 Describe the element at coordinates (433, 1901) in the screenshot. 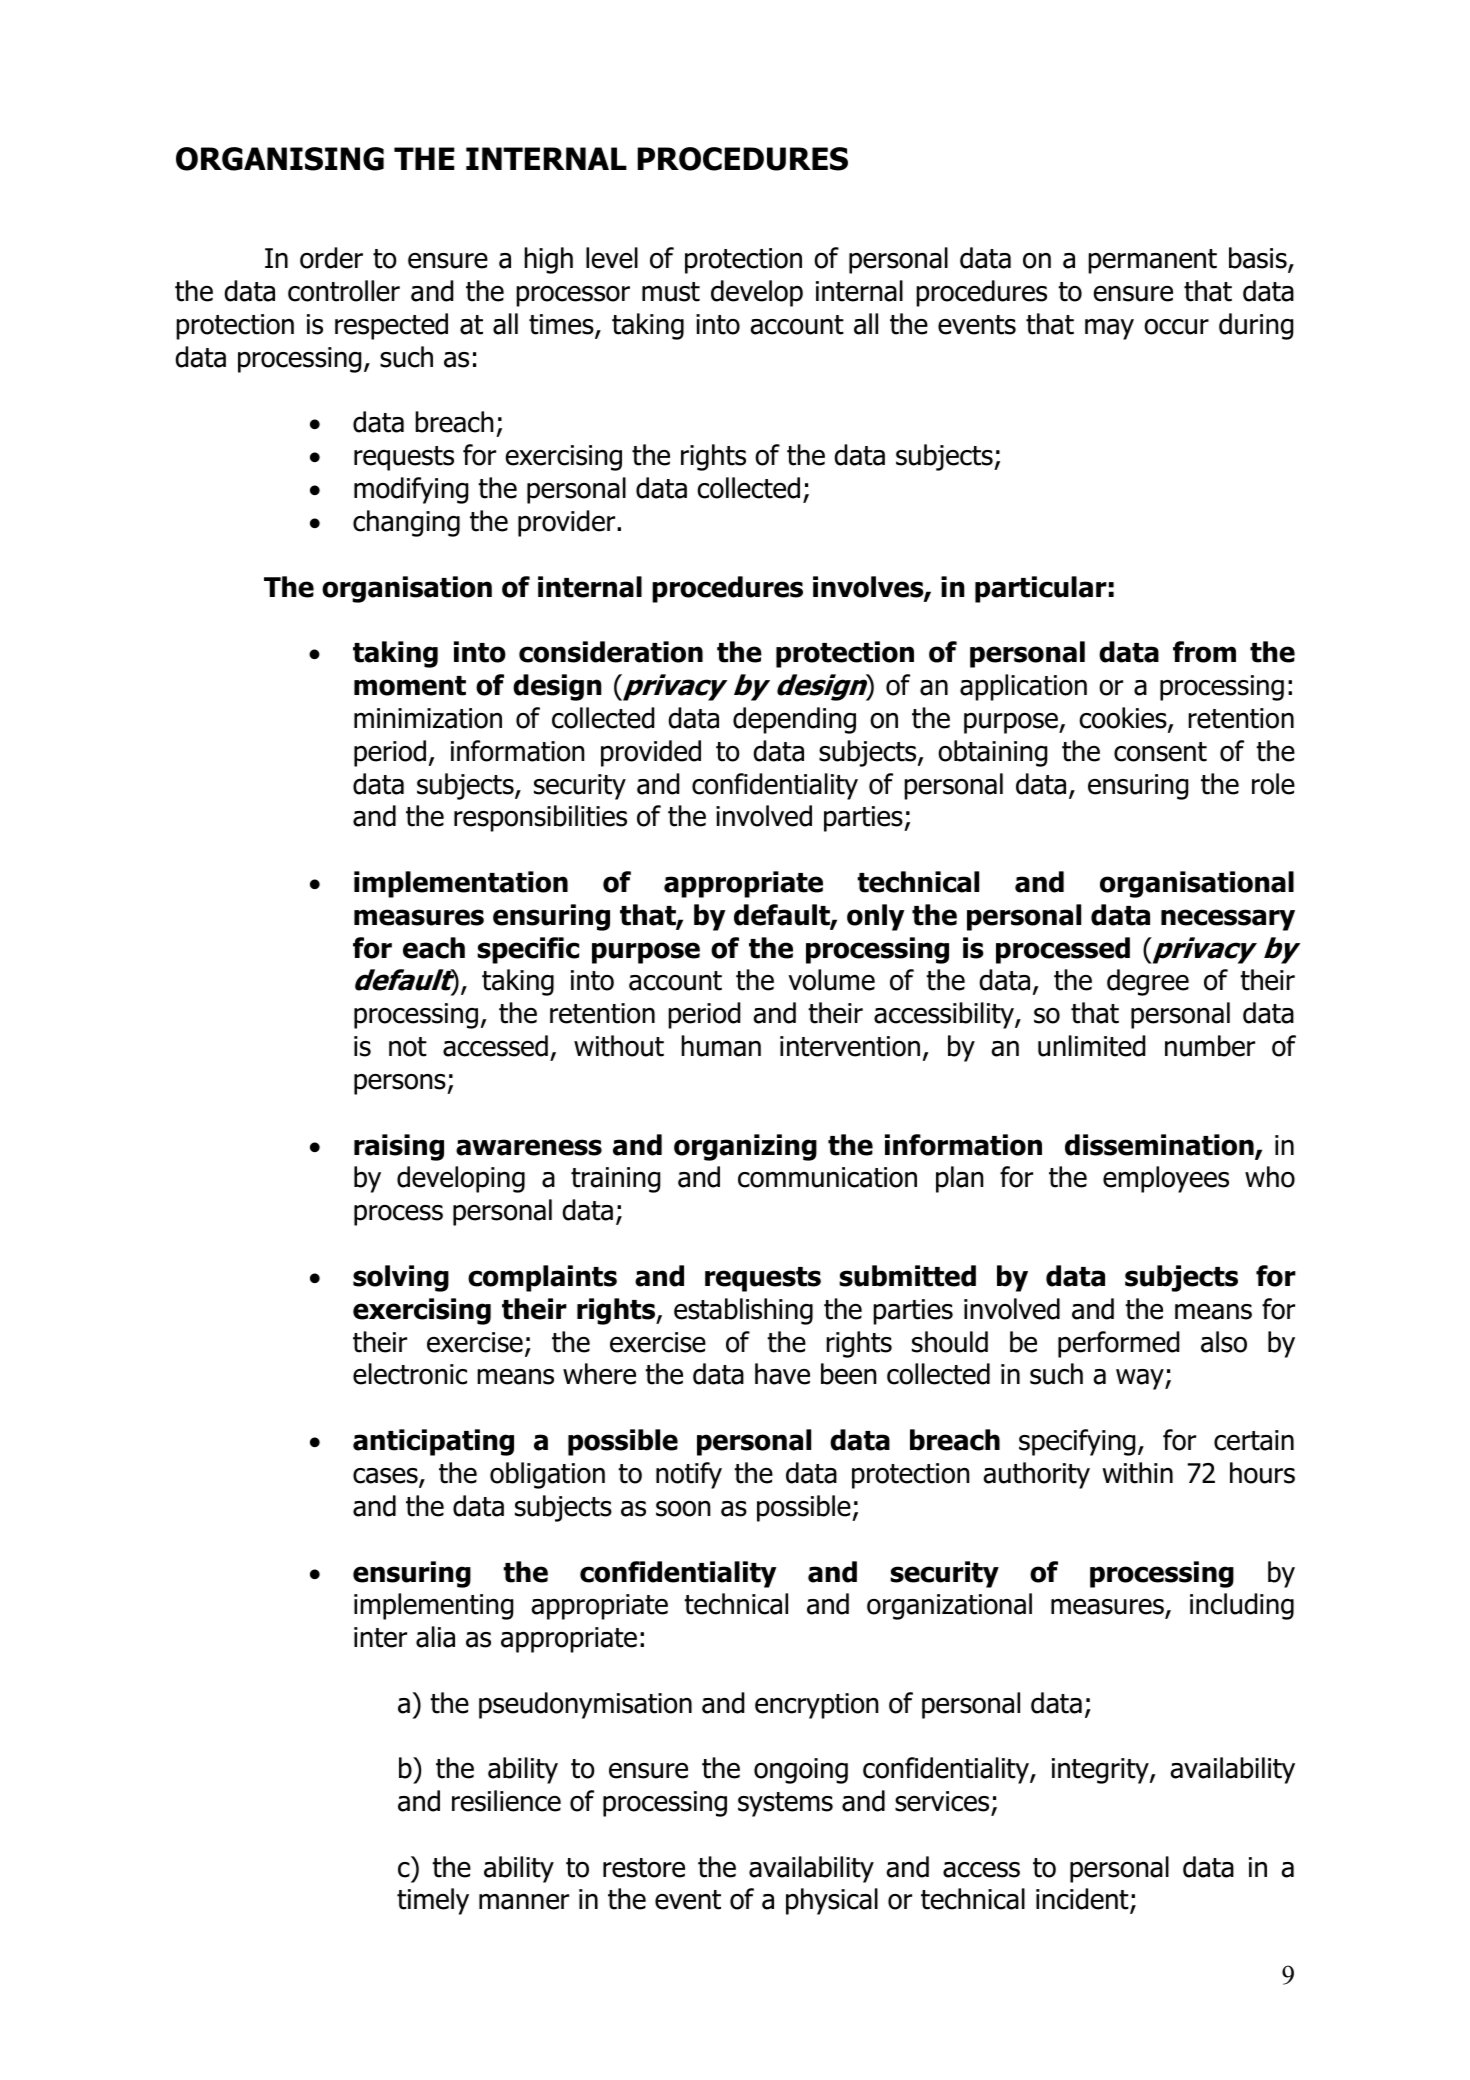

I see `timely` at that location.
